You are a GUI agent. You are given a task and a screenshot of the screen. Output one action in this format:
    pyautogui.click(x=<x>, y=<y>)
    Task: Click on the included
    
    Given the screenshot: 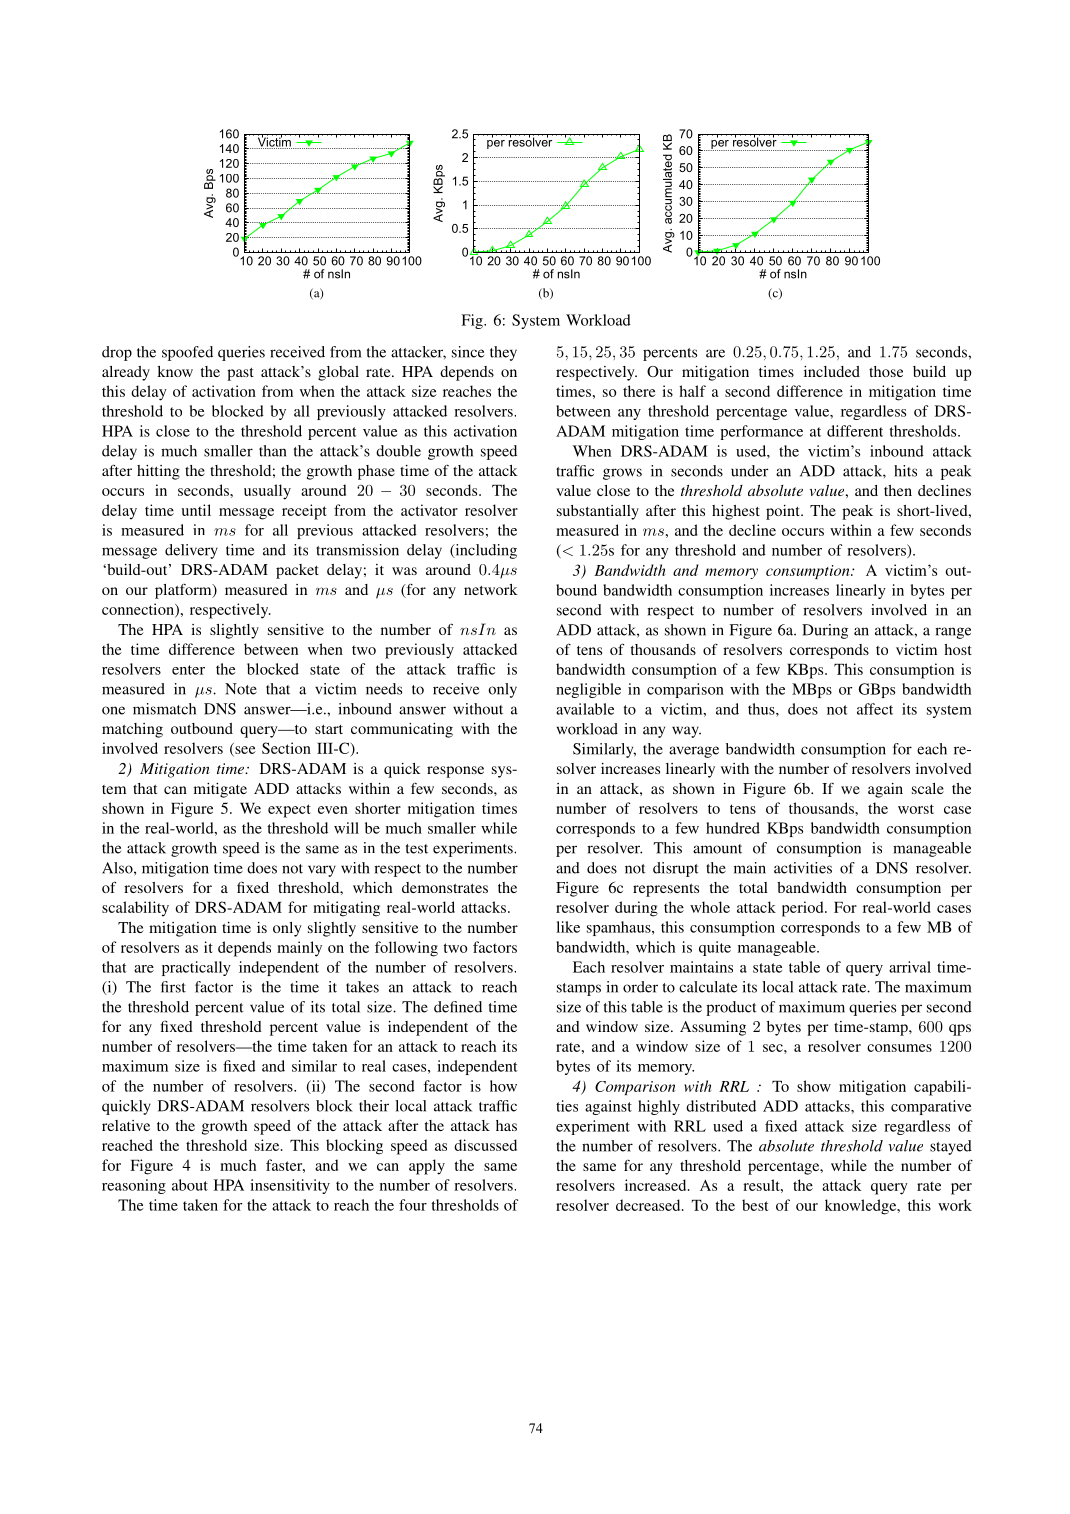 What is the action you would take?
    pyautogui.click(x=832, y=371)
